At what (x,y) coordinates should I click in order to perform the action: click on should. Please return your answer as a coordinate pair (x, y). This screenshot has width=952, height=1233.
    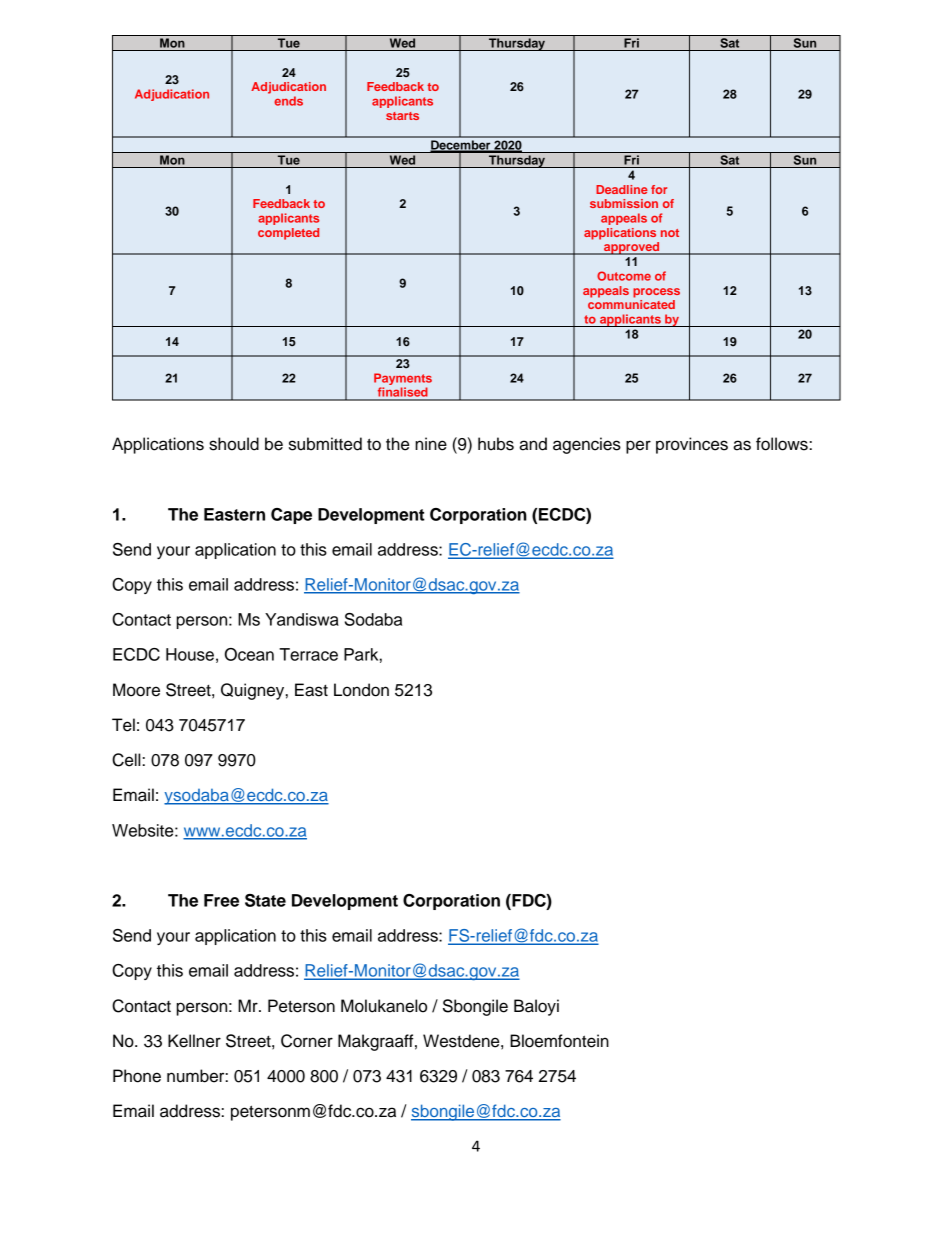
    Looking at the image, I should click on (234, 444).
